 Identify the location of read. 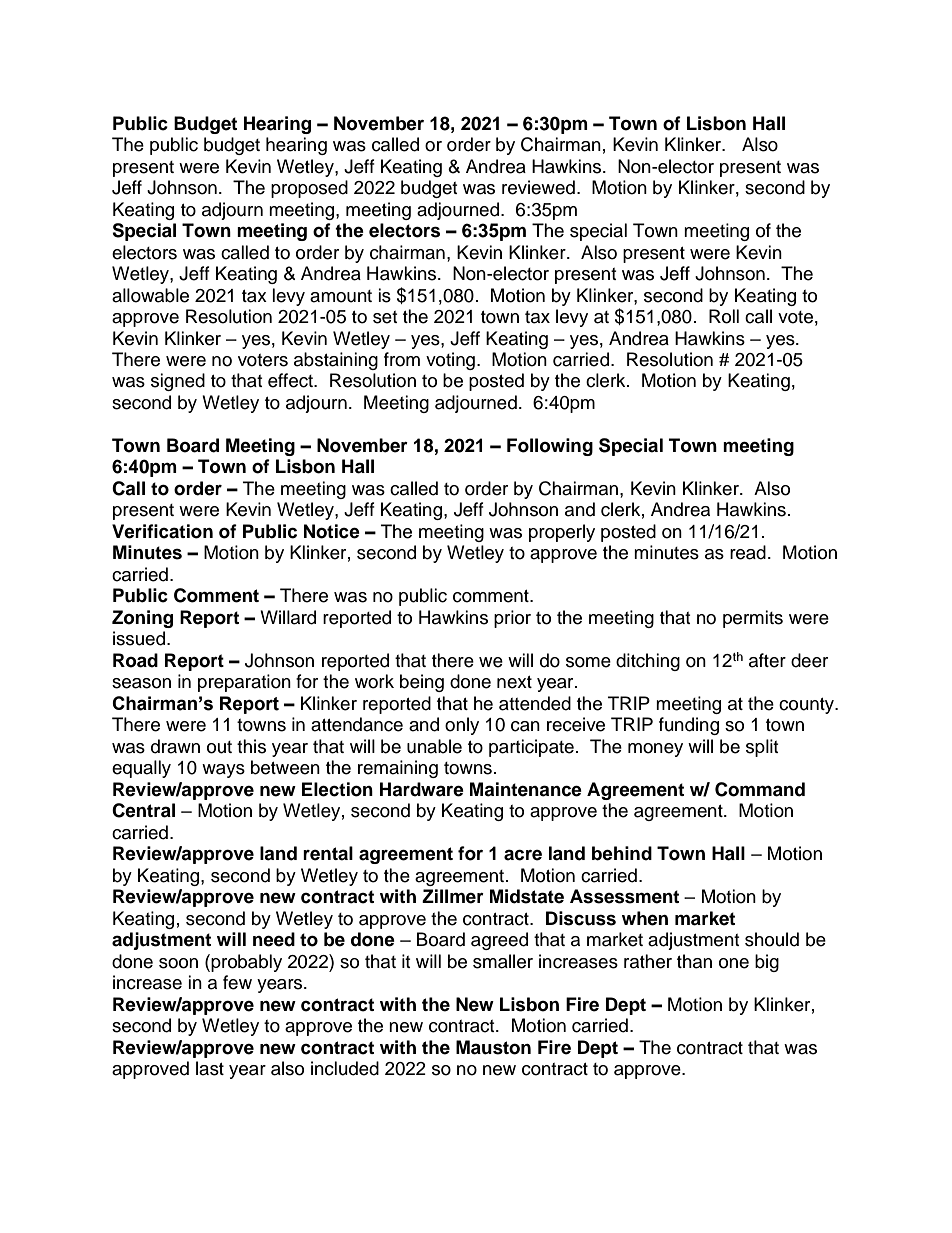
(748, 552).
